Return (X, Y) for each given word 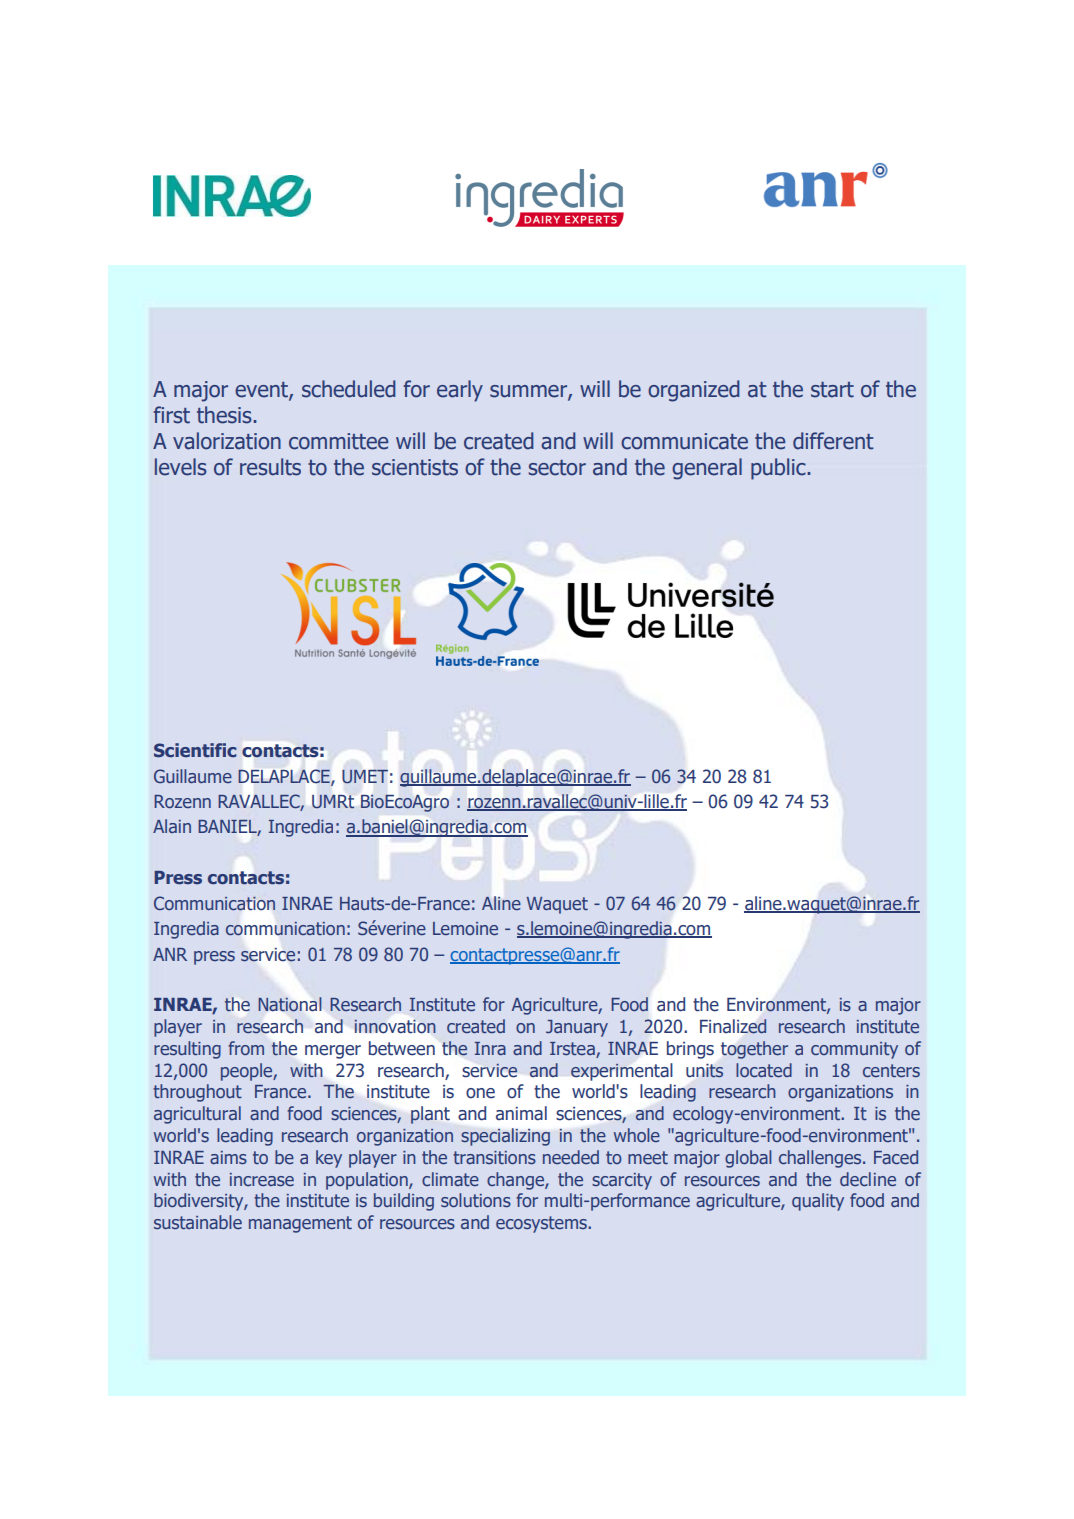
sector (557, 468)
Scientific (195, 750)
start (832, 390)
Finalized (733, 1026)
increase (262, 1179)
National (290, 1004)
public (779, 469)
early (460, 391)
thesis (225, 415)
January (577, 1028)
